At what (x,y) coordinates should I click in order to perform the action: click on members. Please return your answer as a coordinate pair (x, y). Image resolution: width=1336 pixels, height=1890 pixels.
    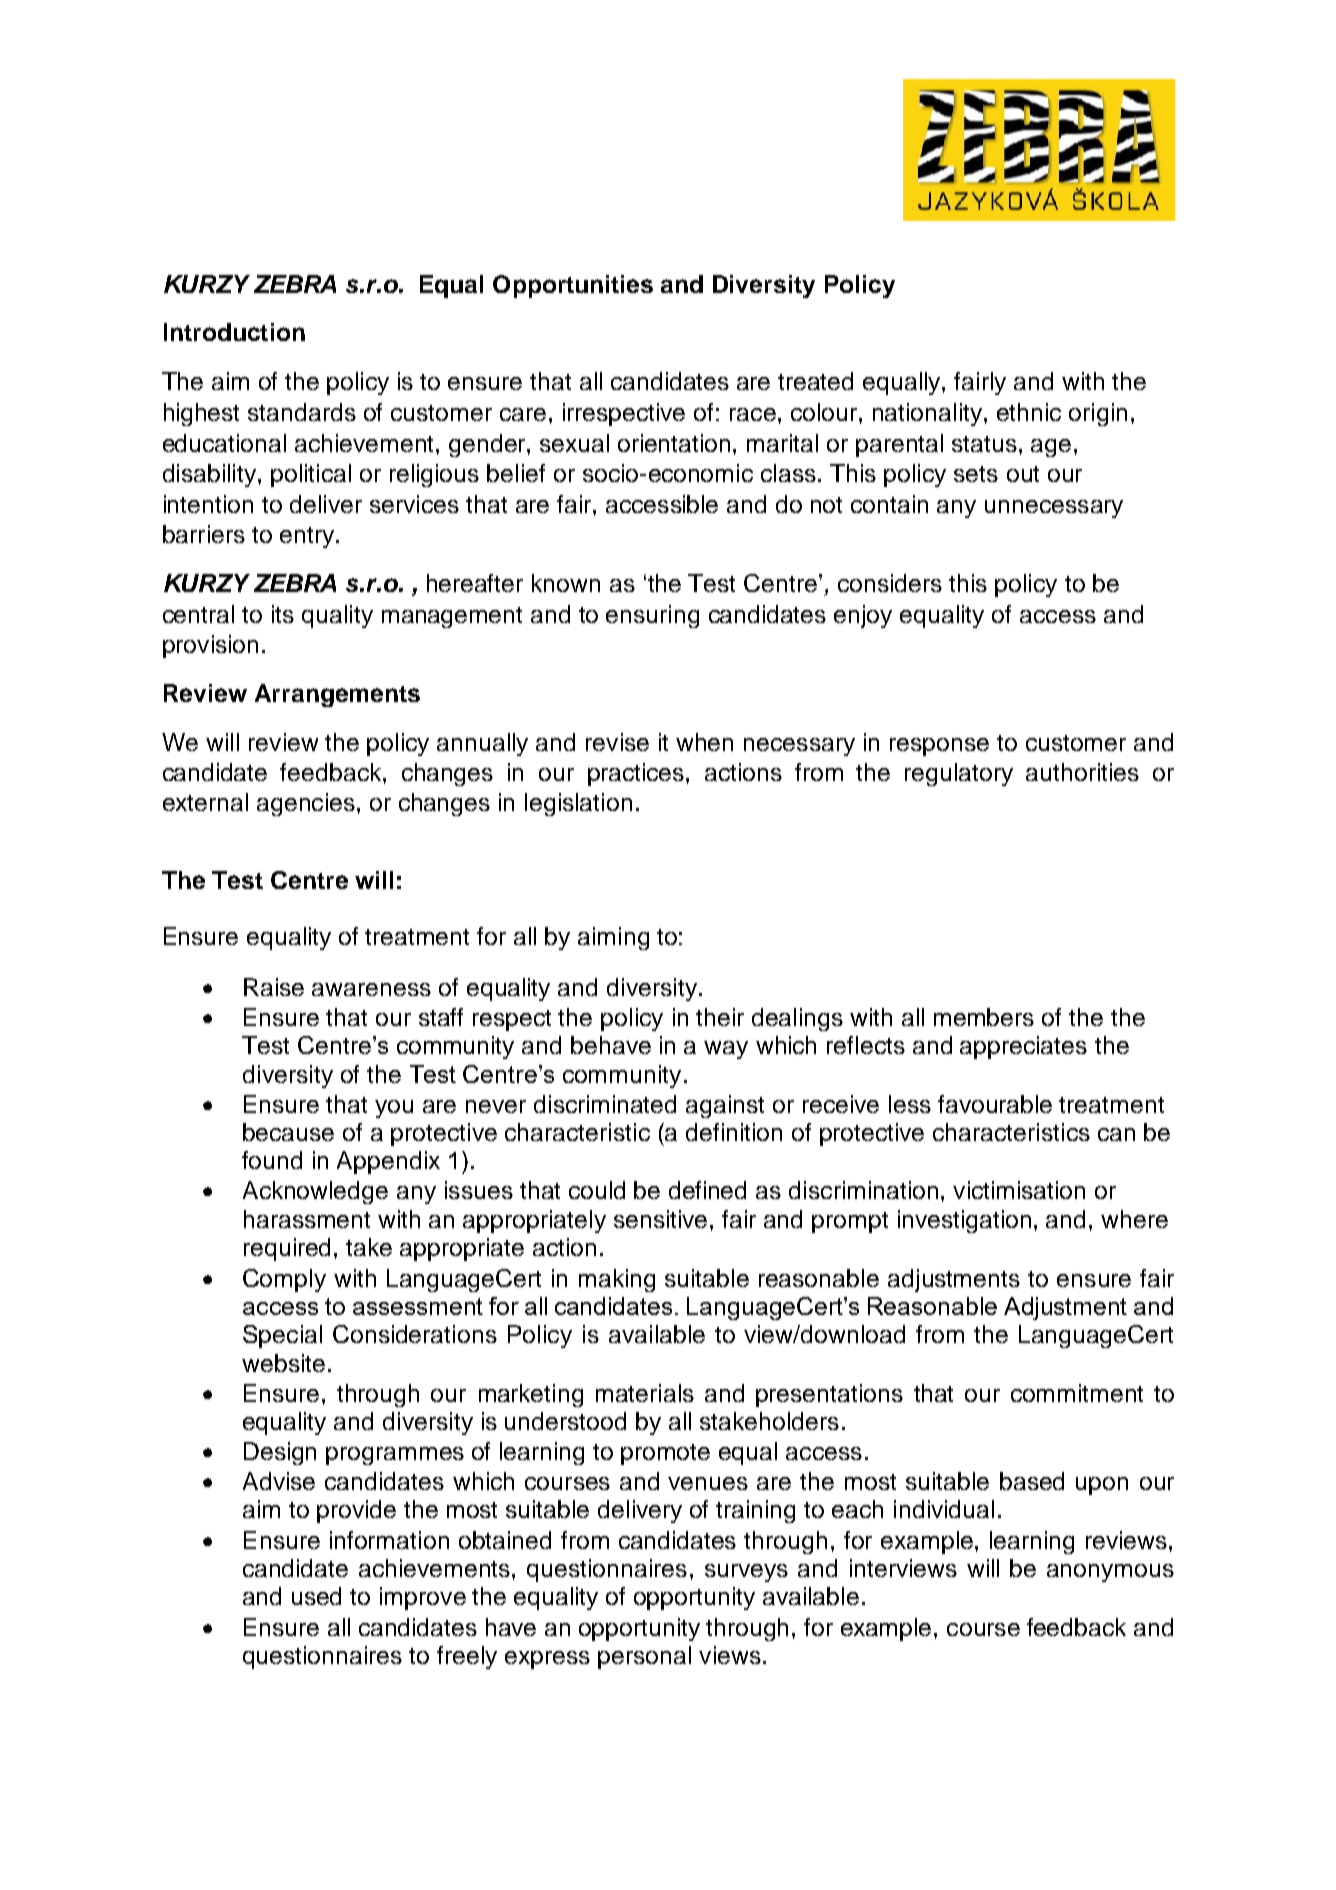
    Looking at the image, I should click on (984, 1017).
